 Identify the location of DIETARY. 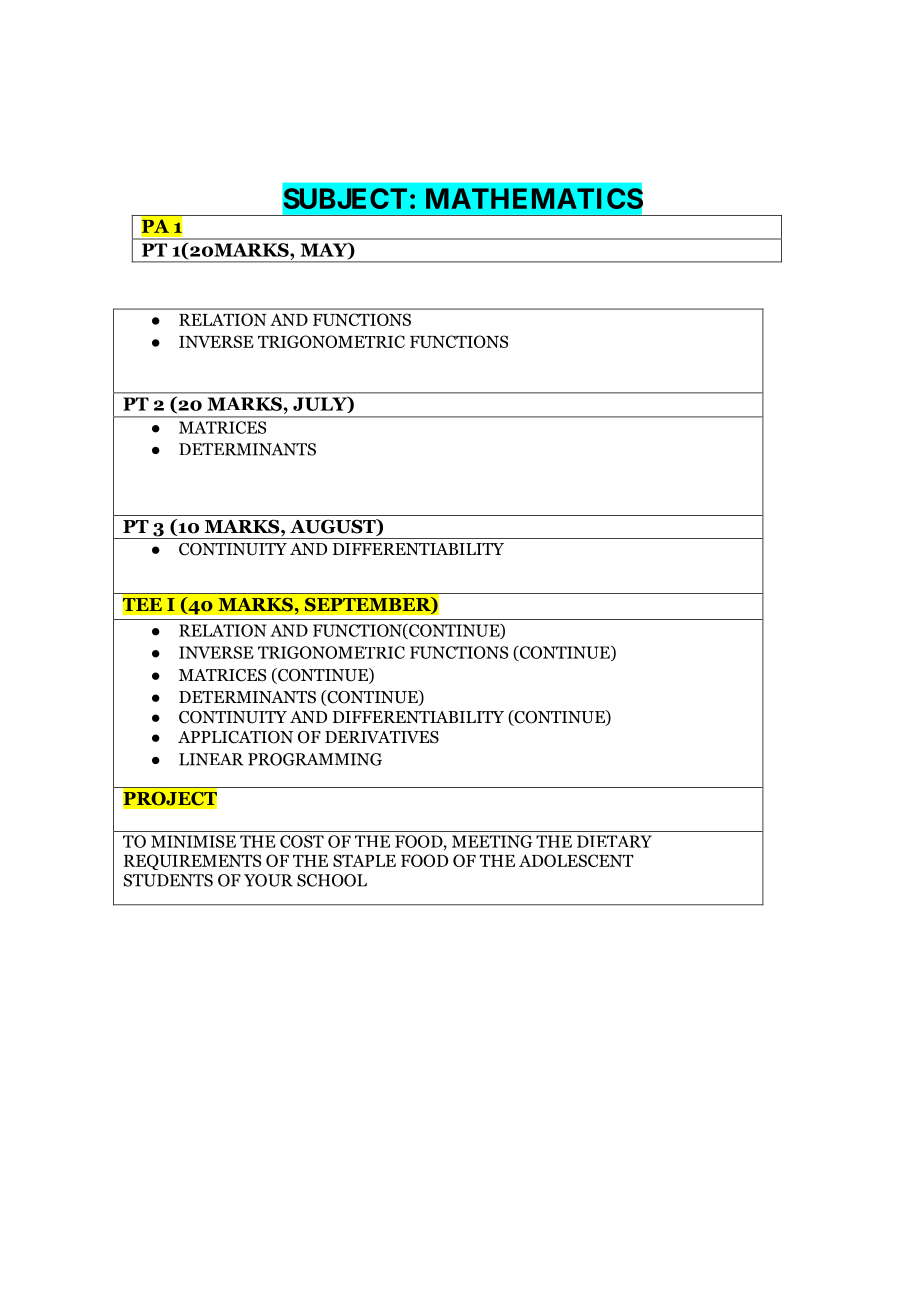
(614, 841).
